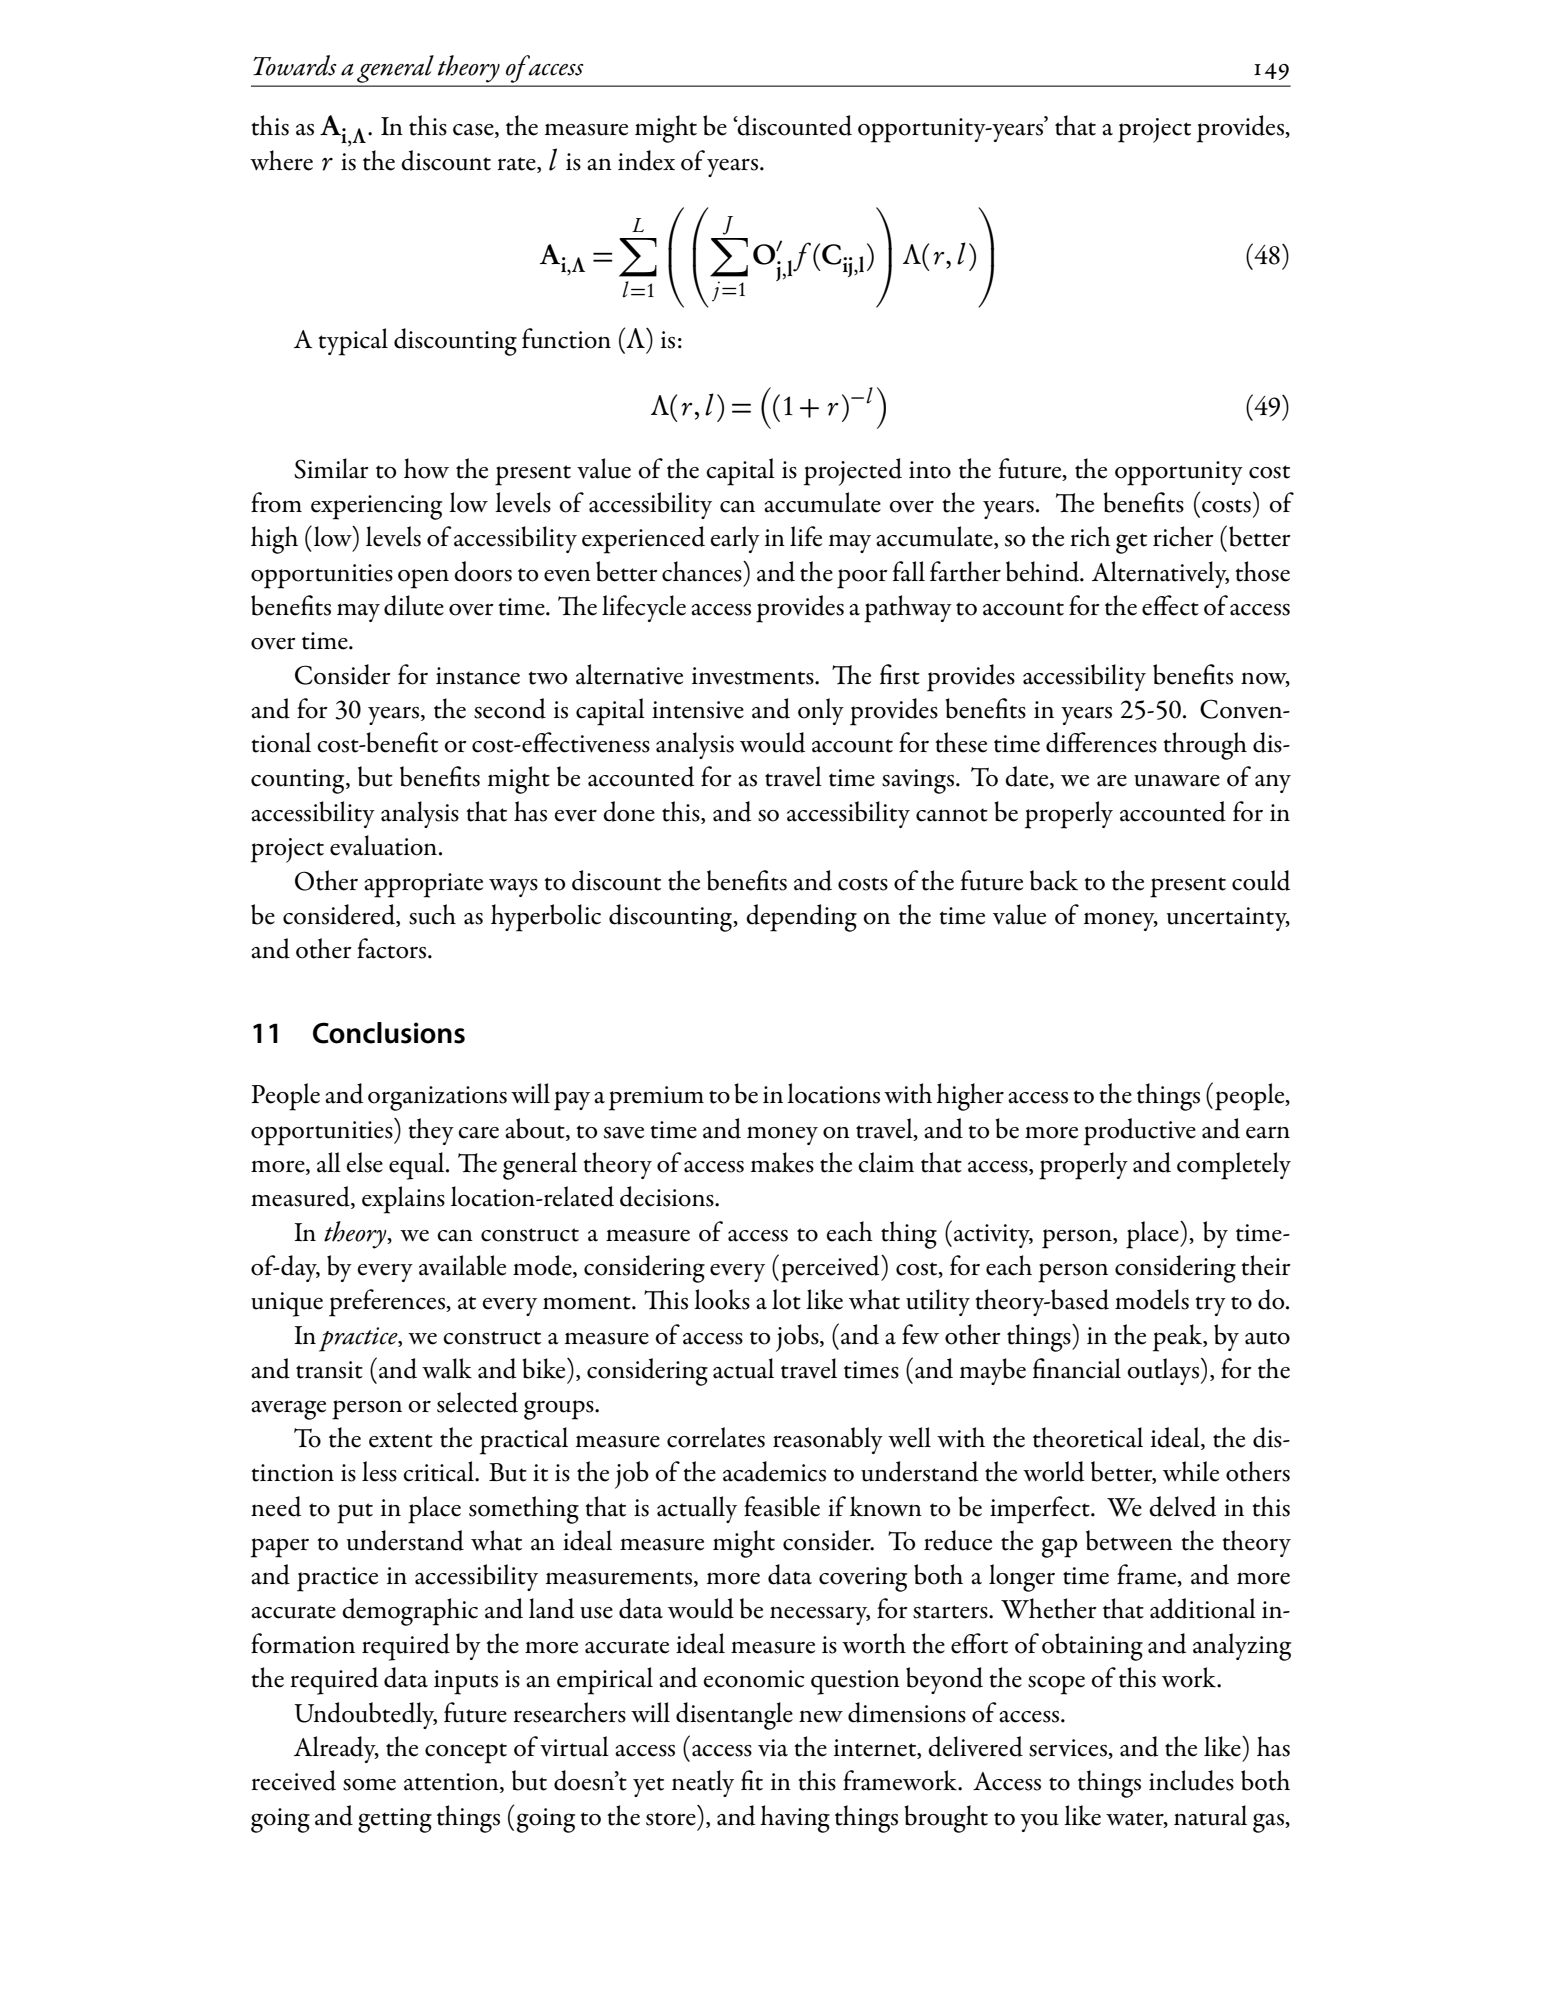 This screenshot has height=2004, width=1548. I want to click on factors, so click(393, 948).
